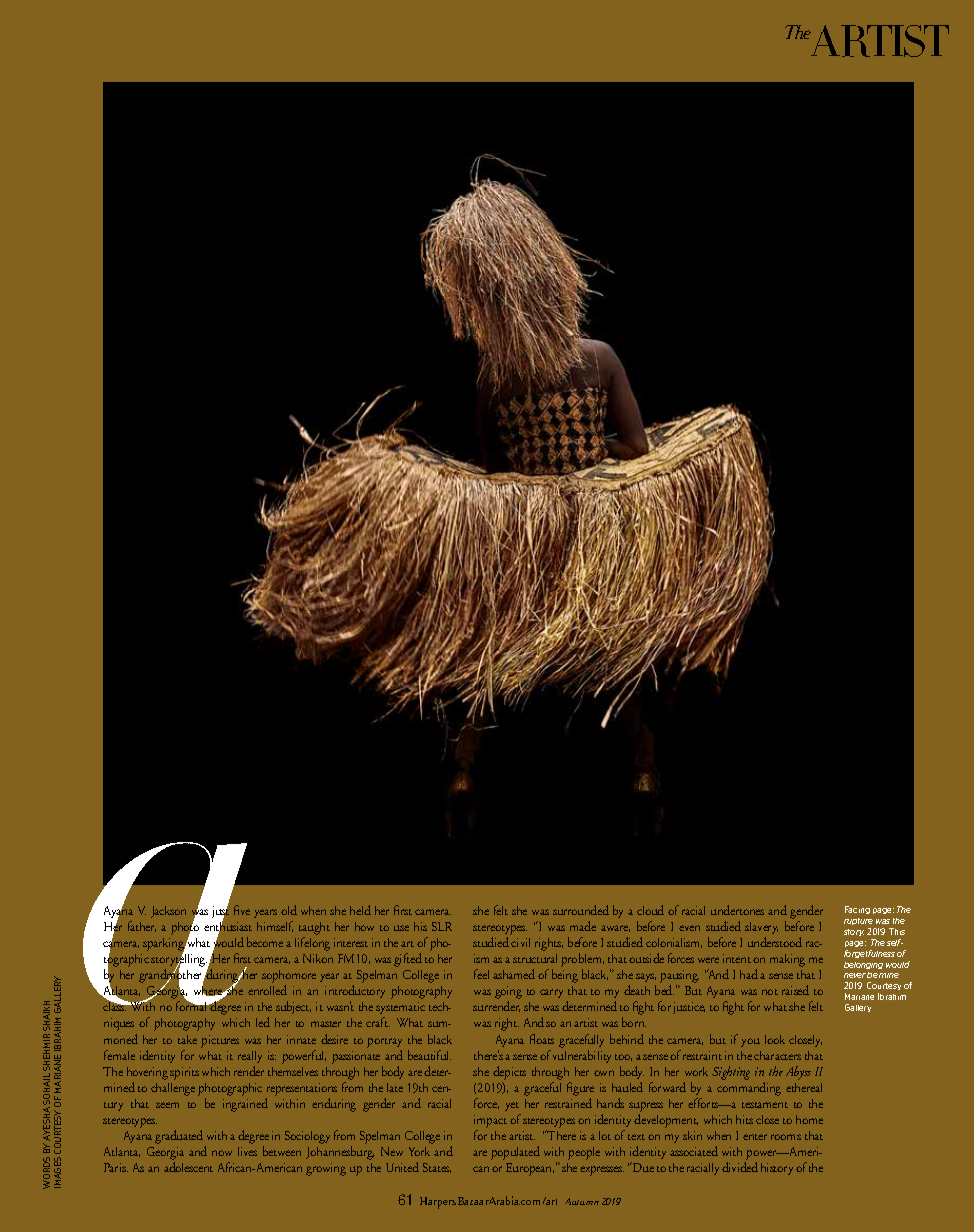  What do you see at coordinates (542, 1039) in the document?
I see `floats` at bounding box center [542, 1039].
